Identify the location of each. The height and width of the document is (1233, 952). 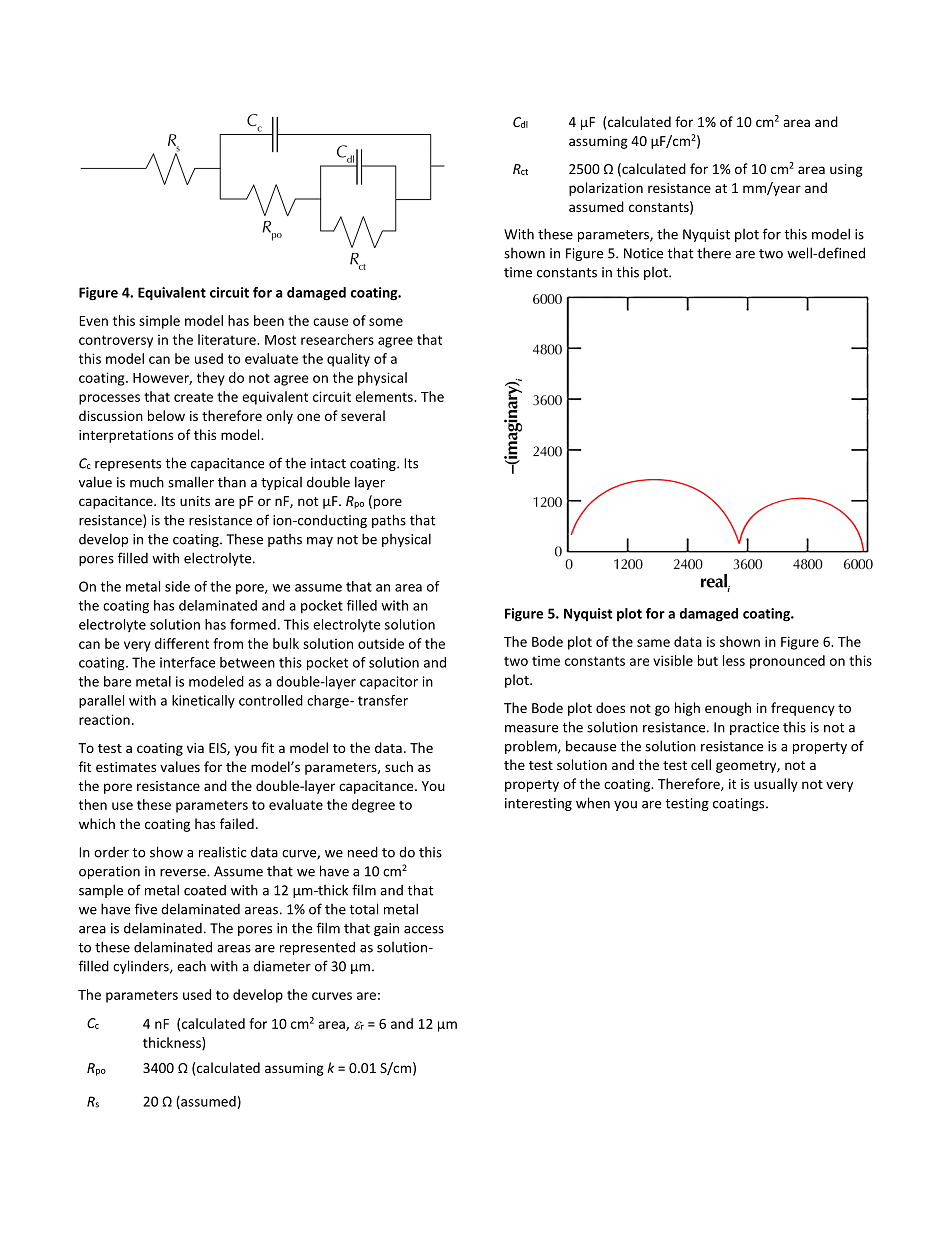
(191, 966).
